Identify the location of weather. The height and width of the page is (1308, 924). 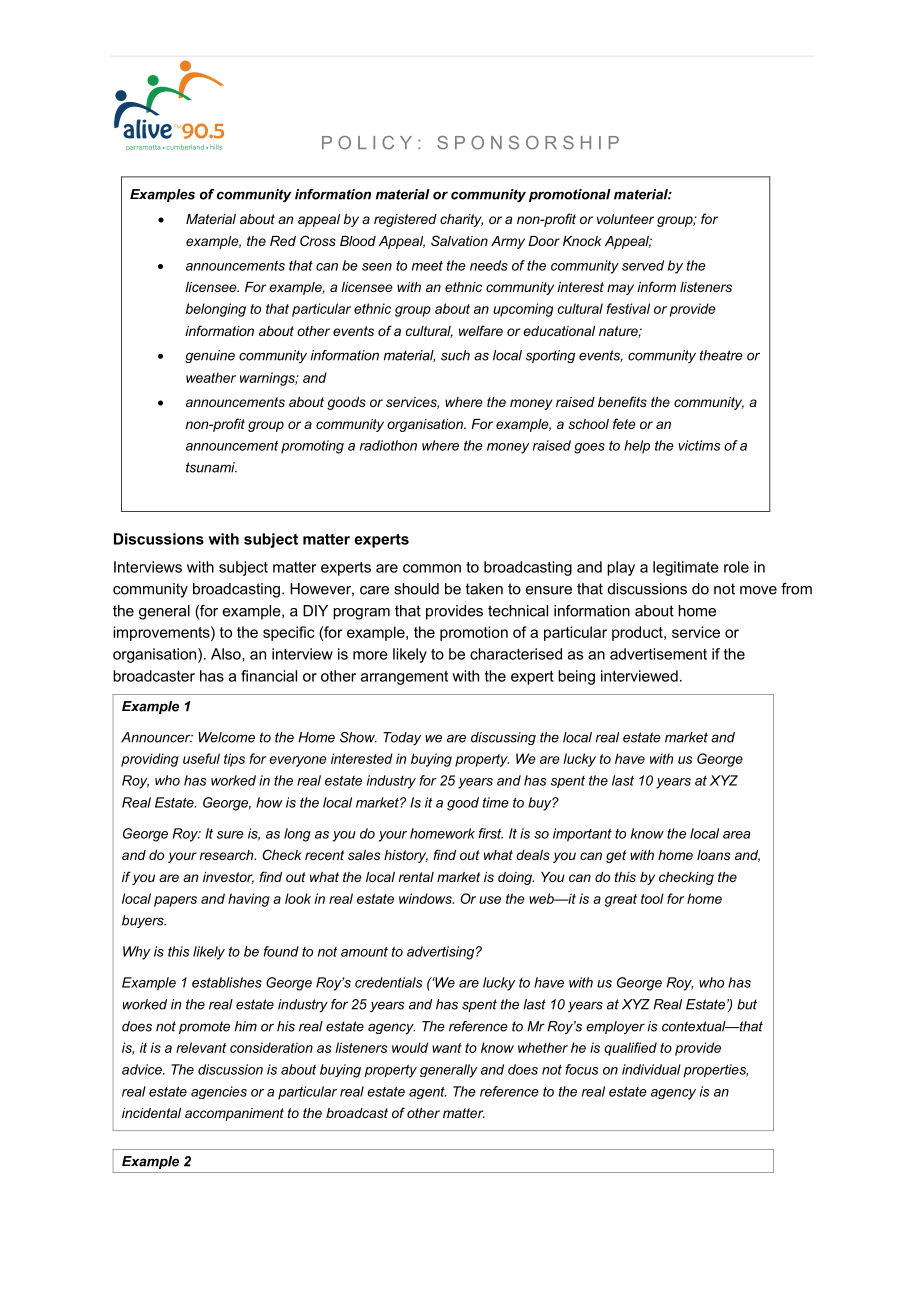
(211, 377).
